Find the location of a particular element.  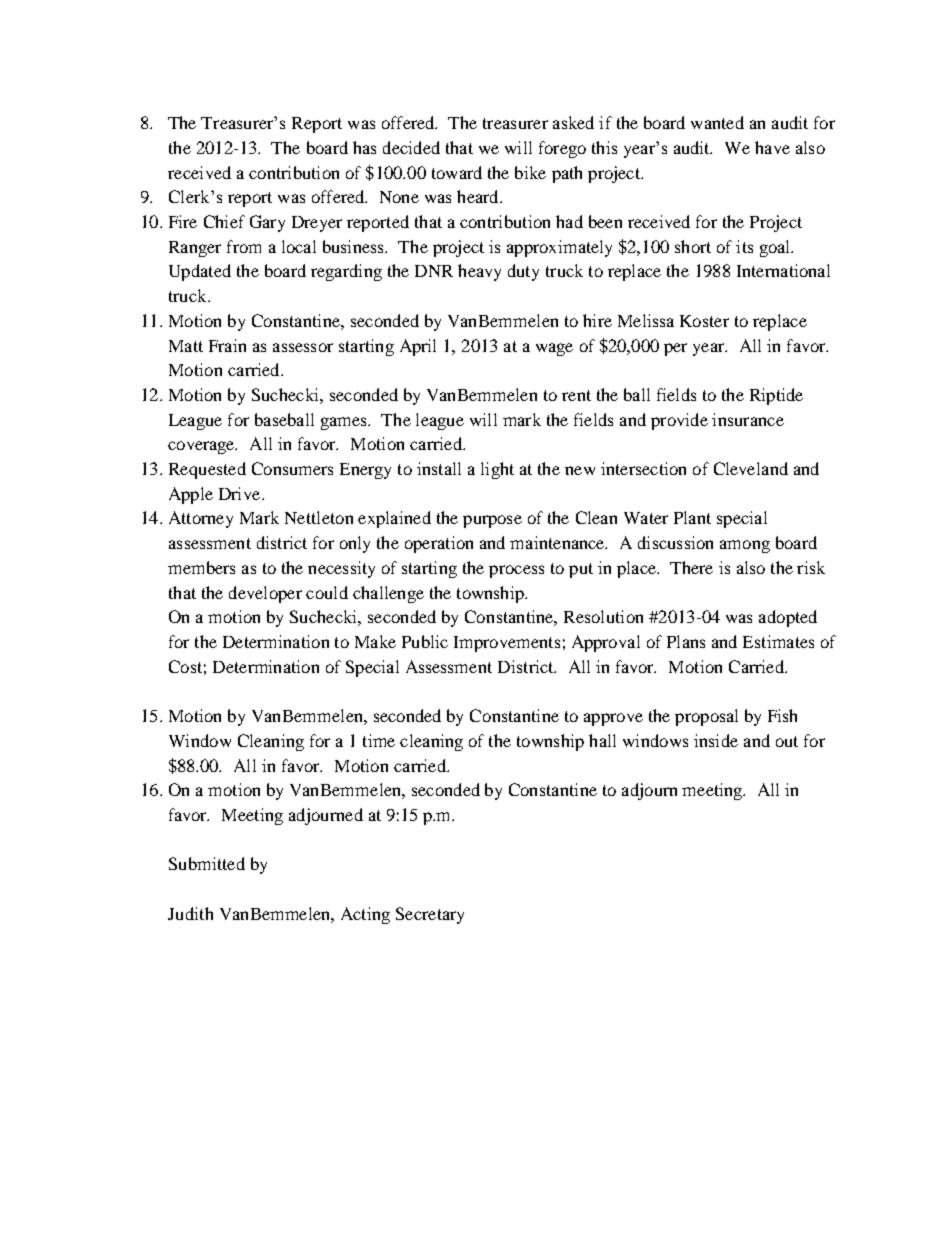

light is located at coordinates (497, 470).
